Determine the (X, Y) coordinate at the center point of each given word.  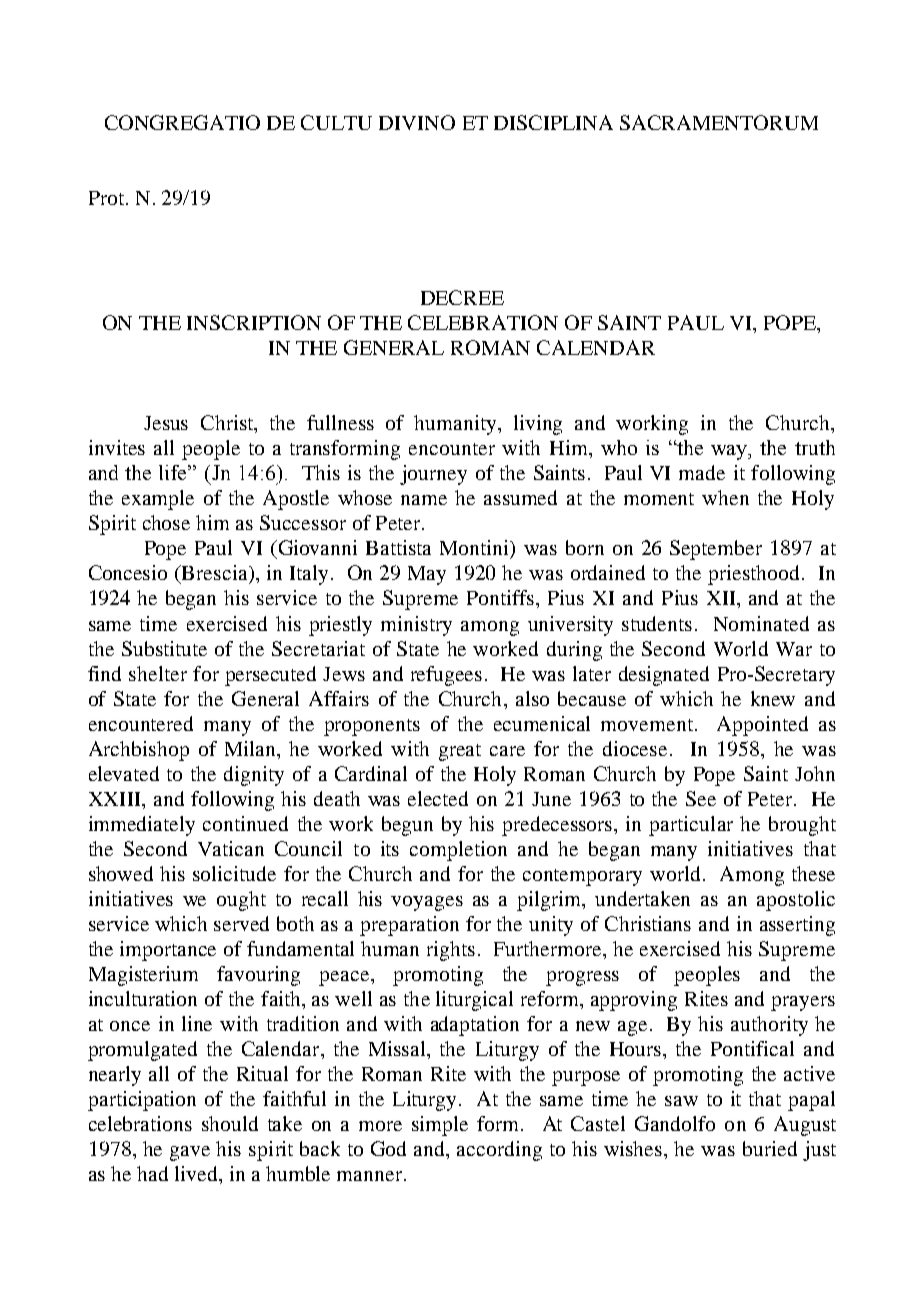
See (701, 798)
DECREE (462, 297)
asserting (797, 926)
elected (438, 798)
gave (190, 1153)
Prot (108, 198)
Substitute (164, 648)
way (730, 452)
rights (451, 951)
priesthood (753, 575)
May (427, 575)
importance (168, 951)
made (702, 472)
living (538, 425)
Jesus (166, 423)
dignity (254, 776)
